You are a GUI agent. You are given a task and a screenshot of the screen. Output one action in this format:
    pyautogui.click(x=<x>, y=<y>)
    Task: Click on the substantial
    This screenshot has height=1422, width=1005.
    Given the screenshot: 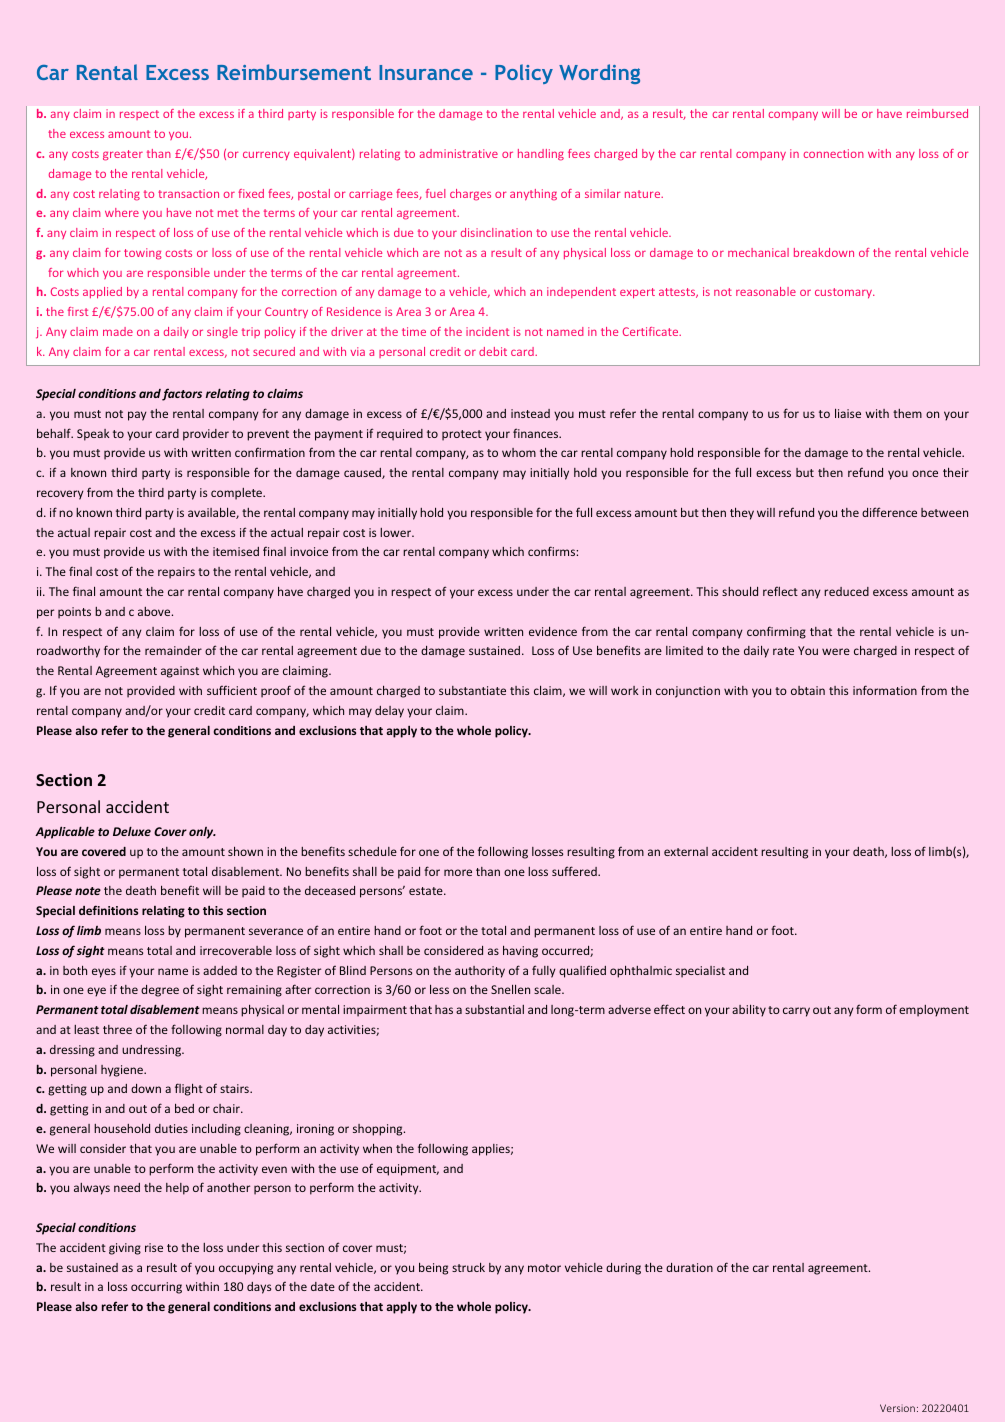 What is the action you would take?
    pyautogui.click(x=494, y=1009)
